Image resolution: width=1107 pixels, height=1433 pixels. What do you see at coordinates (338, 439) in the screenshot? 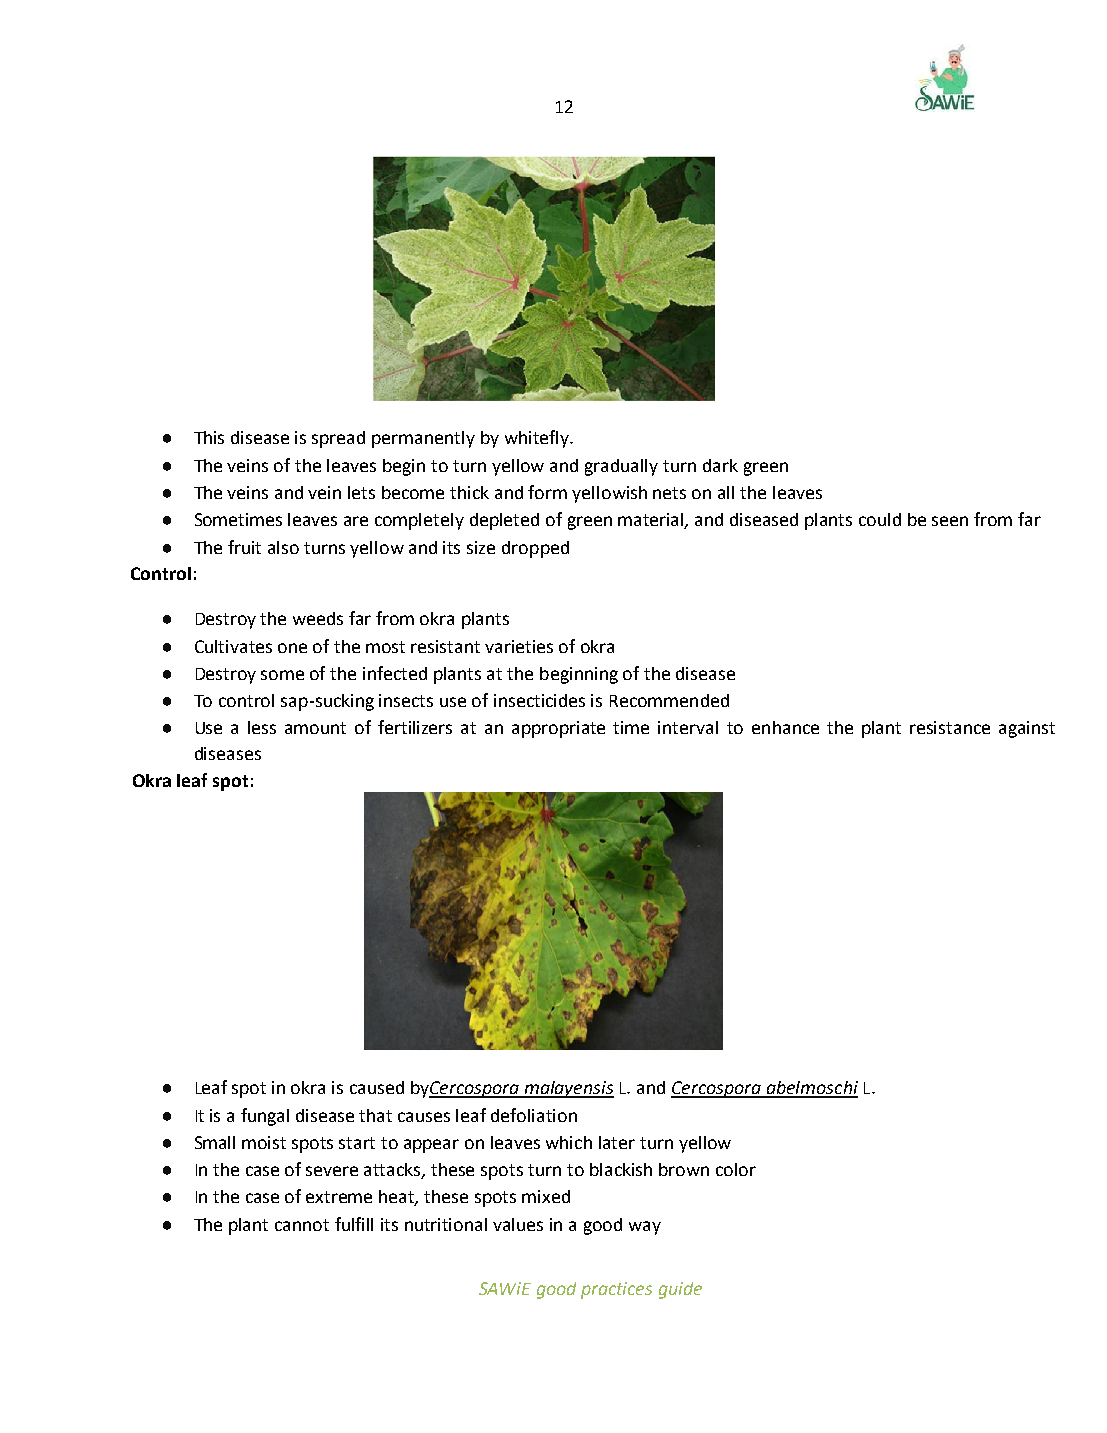
I see `spread` at bounding box center [338, 439].
